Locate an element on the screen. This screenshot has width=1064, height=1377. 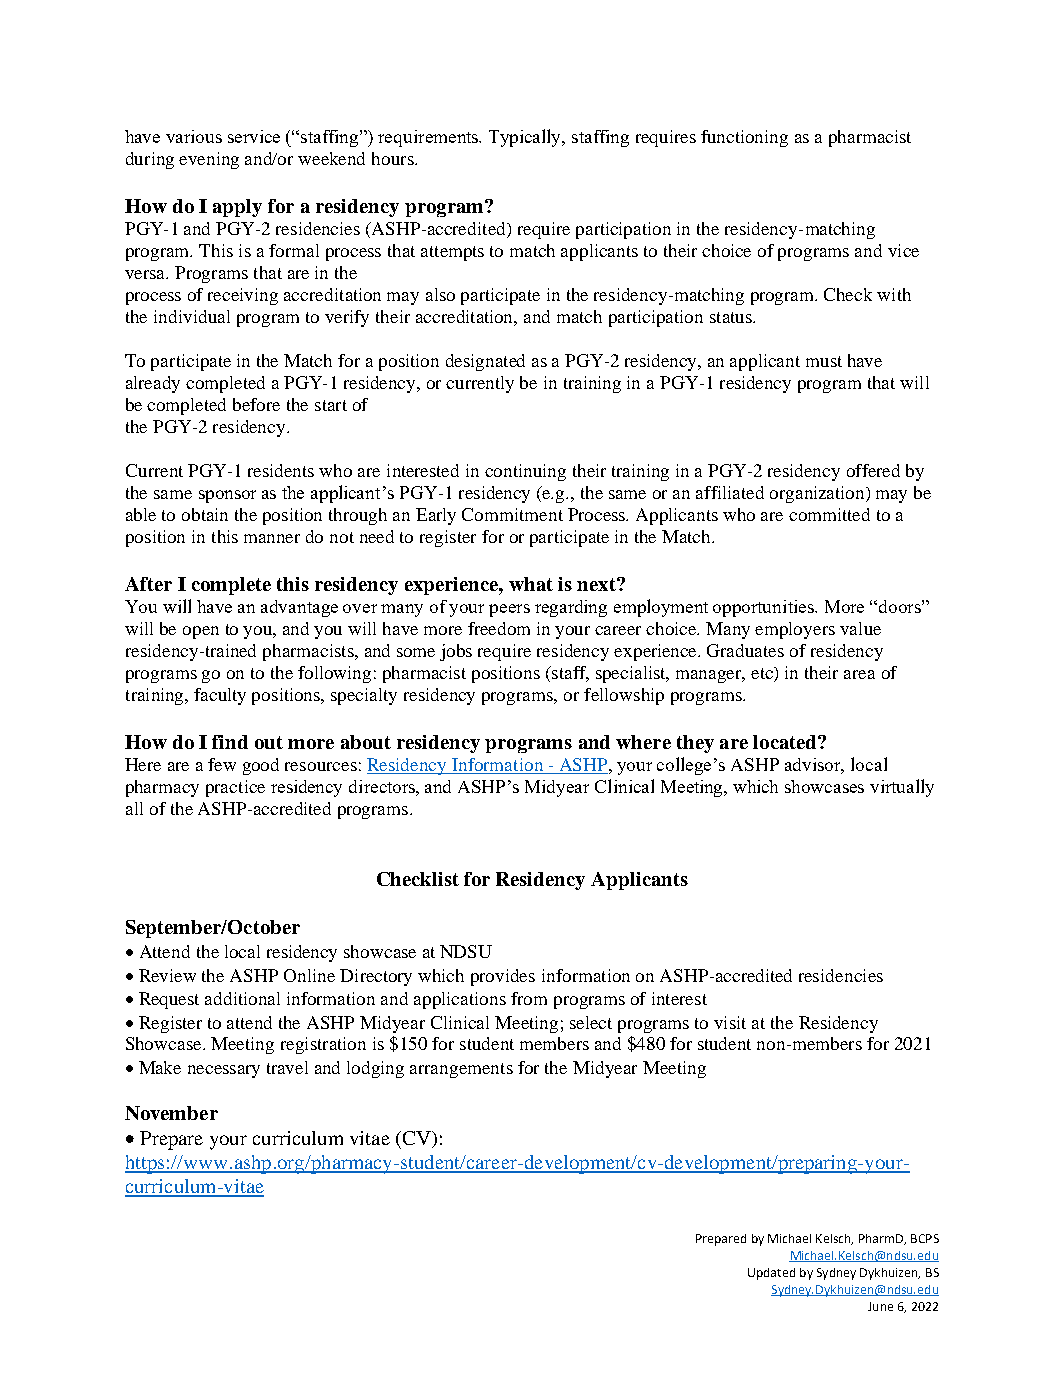
Typically is located at coordinates (526, 138).
